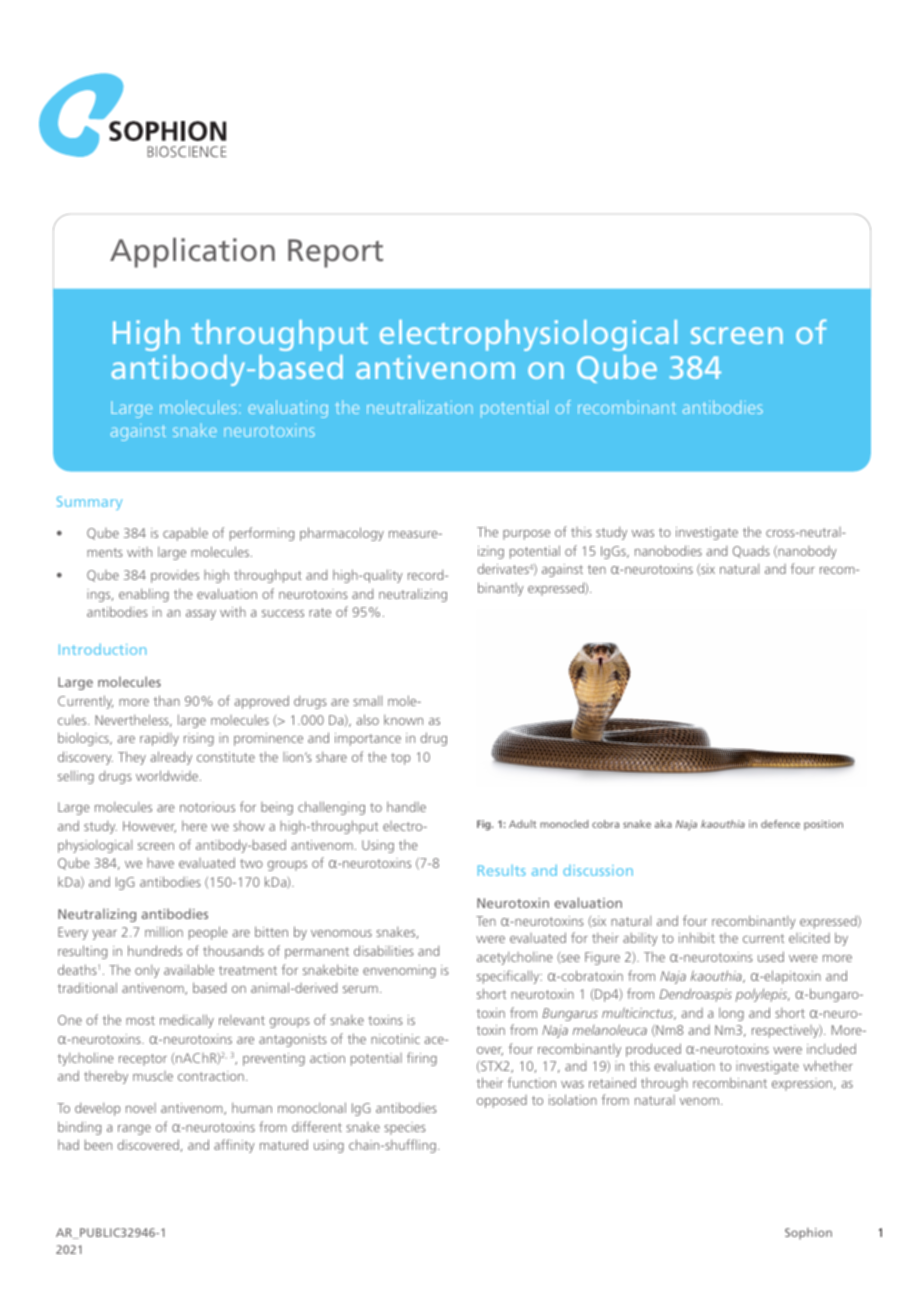 The image size is (924, 1308). I want to click on novel, so click(141, 1108).
